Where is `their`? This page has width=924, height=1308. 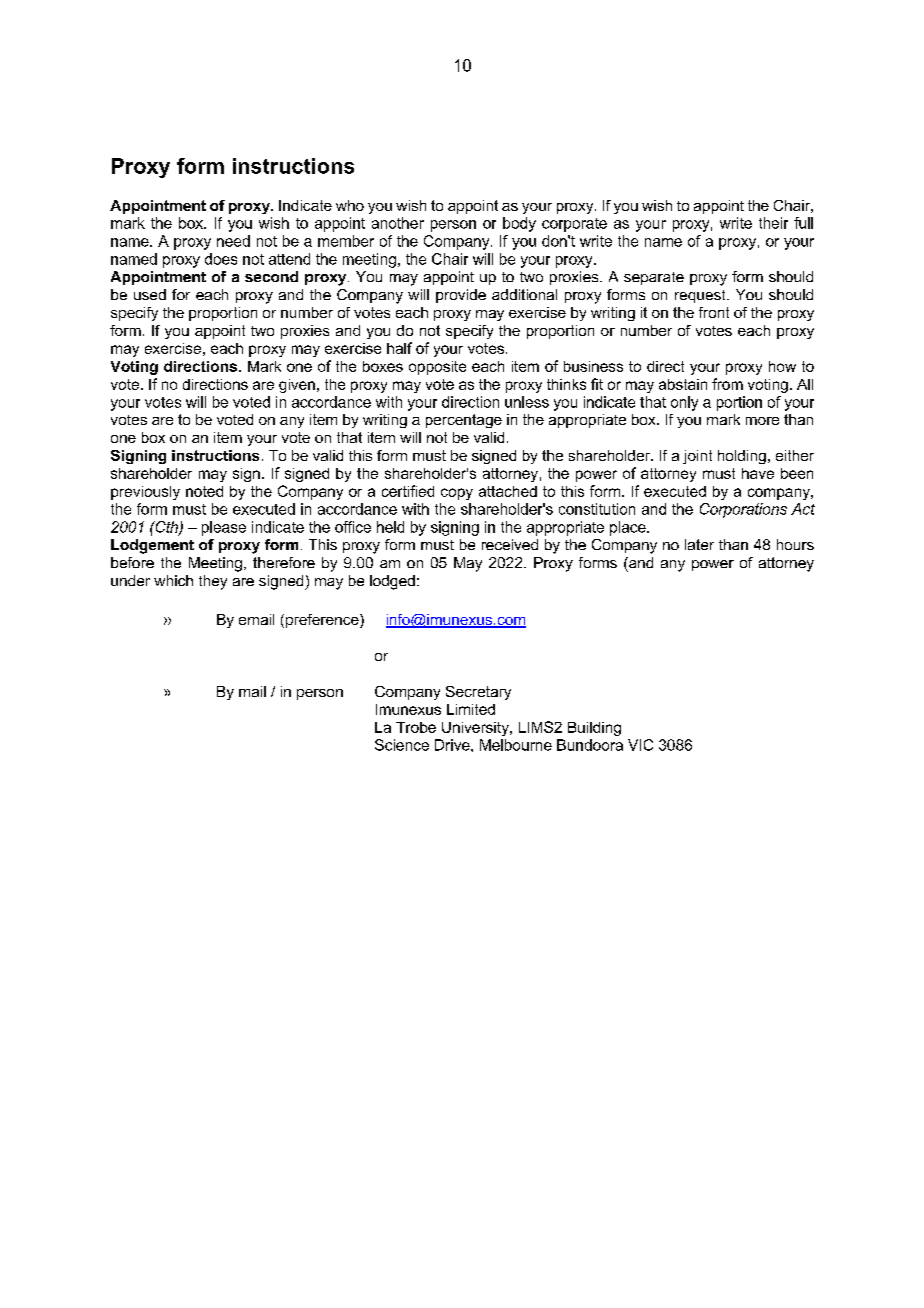
their is located at coordinates (773, 223).
